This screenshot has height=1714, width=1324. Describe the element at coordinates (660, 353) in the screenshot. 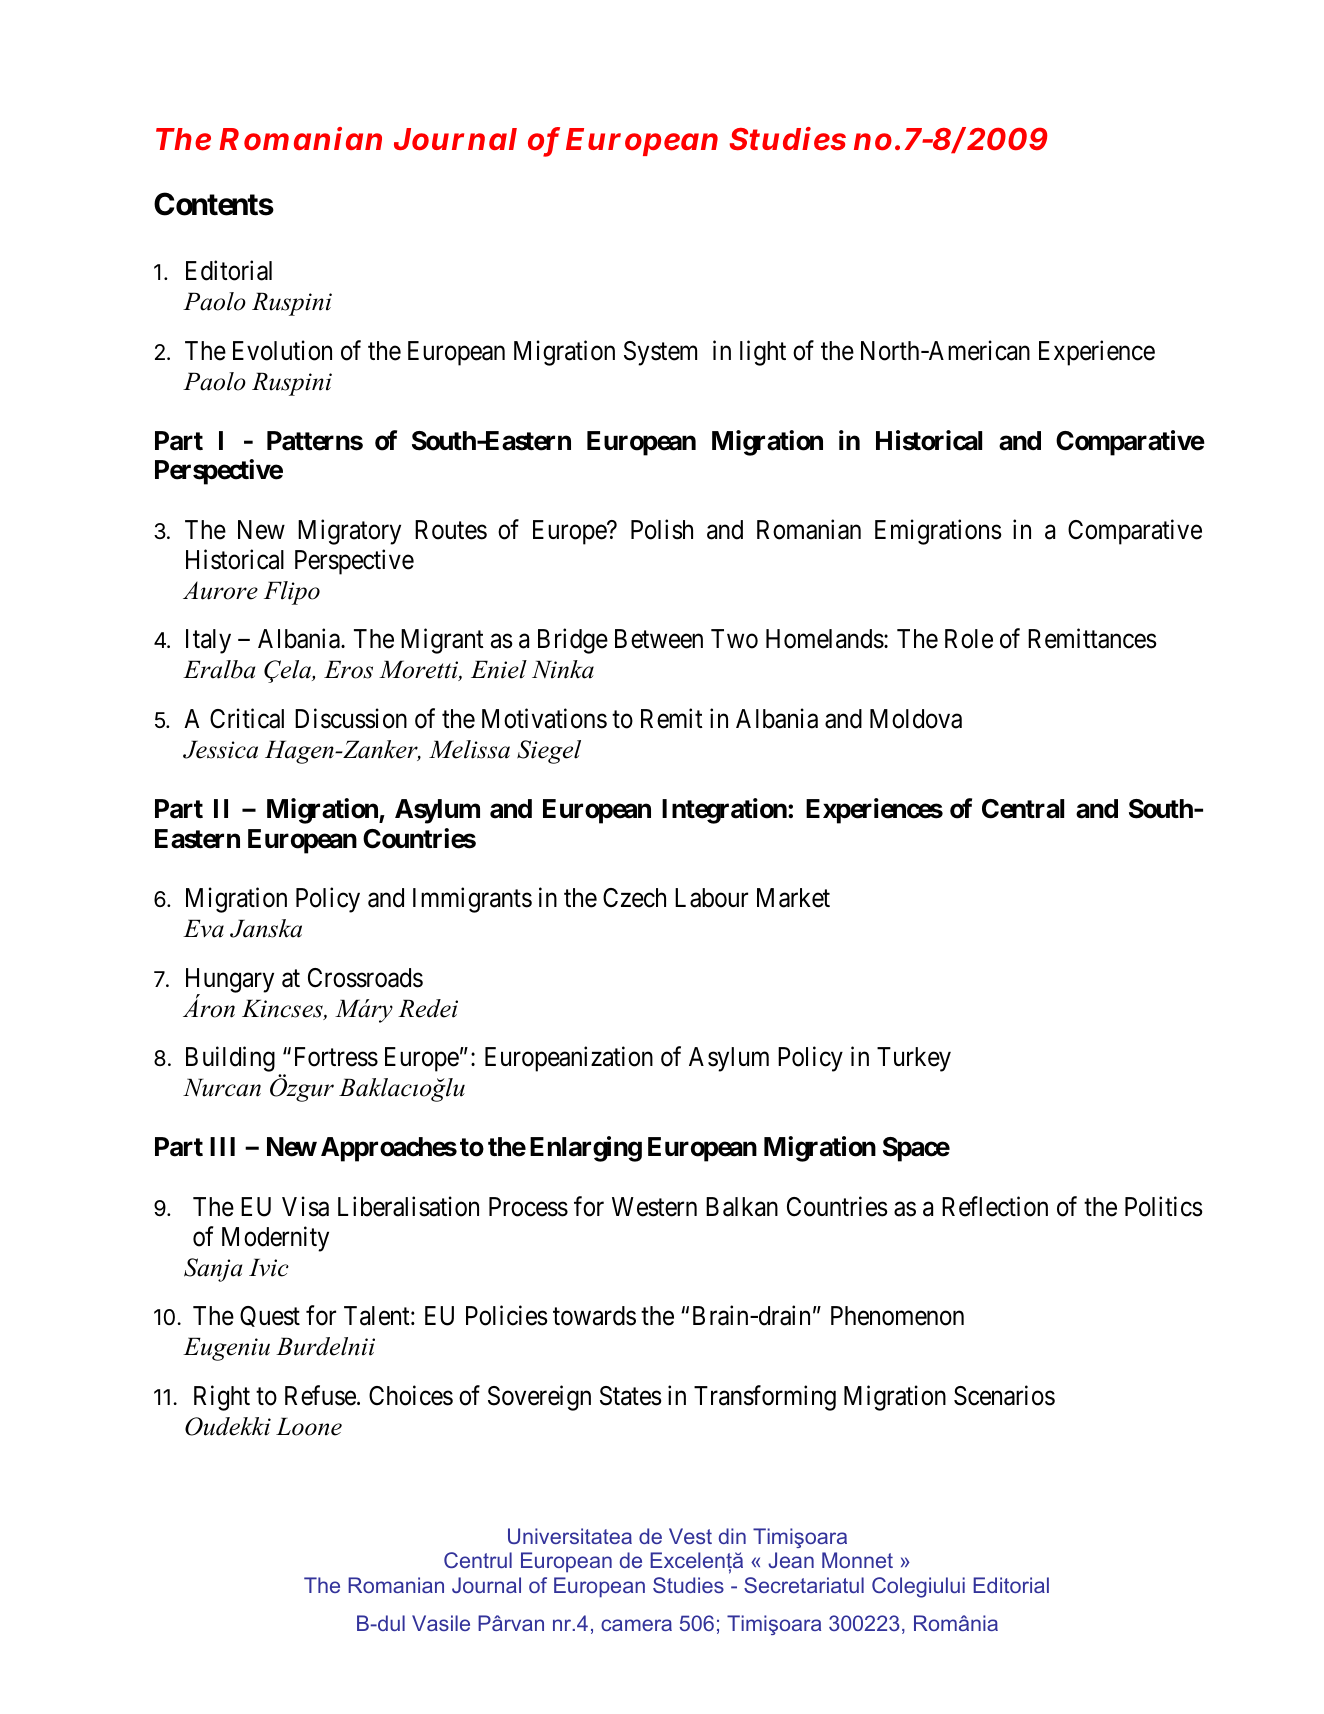

I see `System` at that location.
